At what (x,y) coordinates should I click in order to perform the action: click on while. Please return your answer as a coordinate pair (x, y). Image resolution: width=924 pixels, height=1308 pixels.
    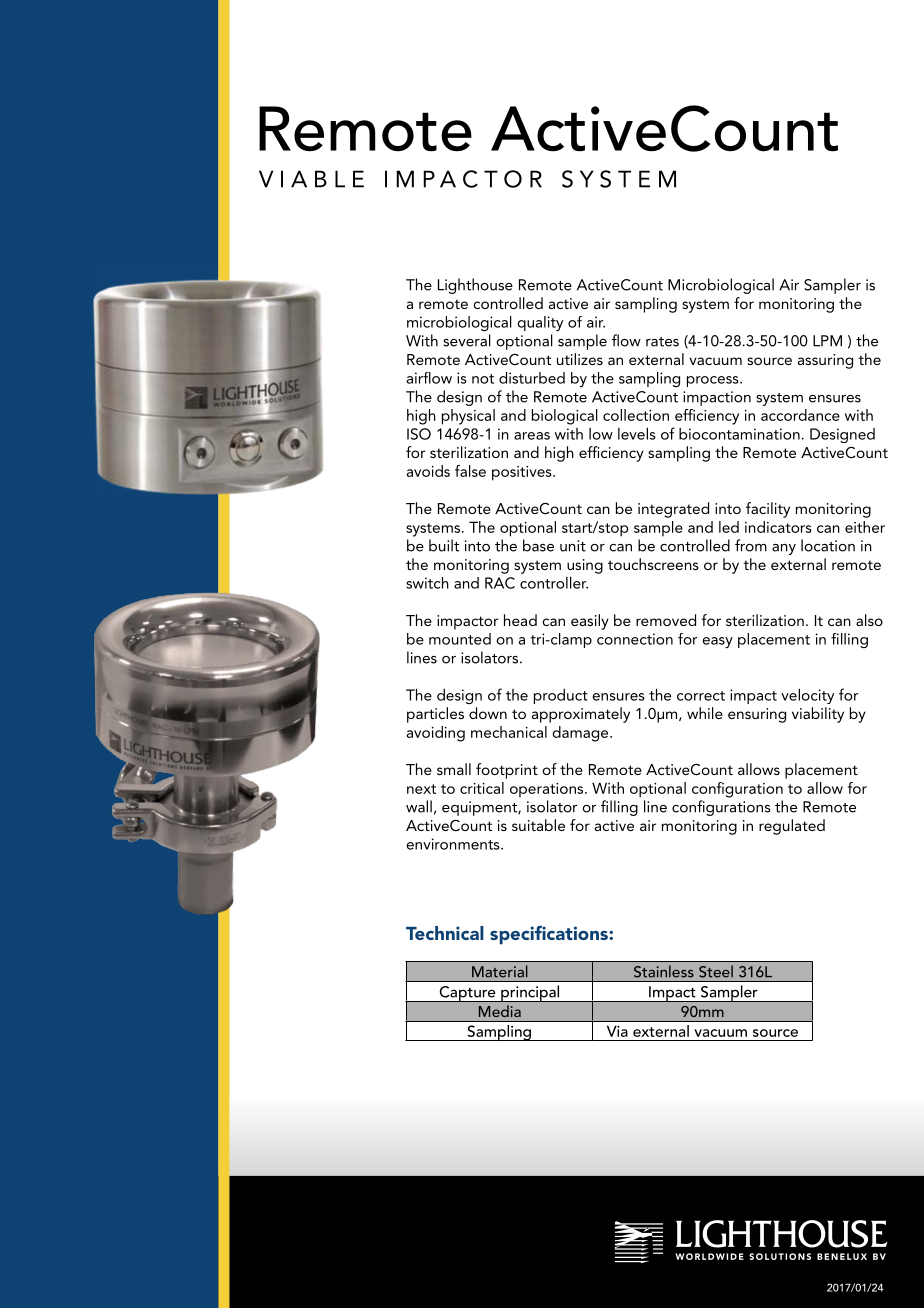
    Looking at the image, I should click on (705, 713).
